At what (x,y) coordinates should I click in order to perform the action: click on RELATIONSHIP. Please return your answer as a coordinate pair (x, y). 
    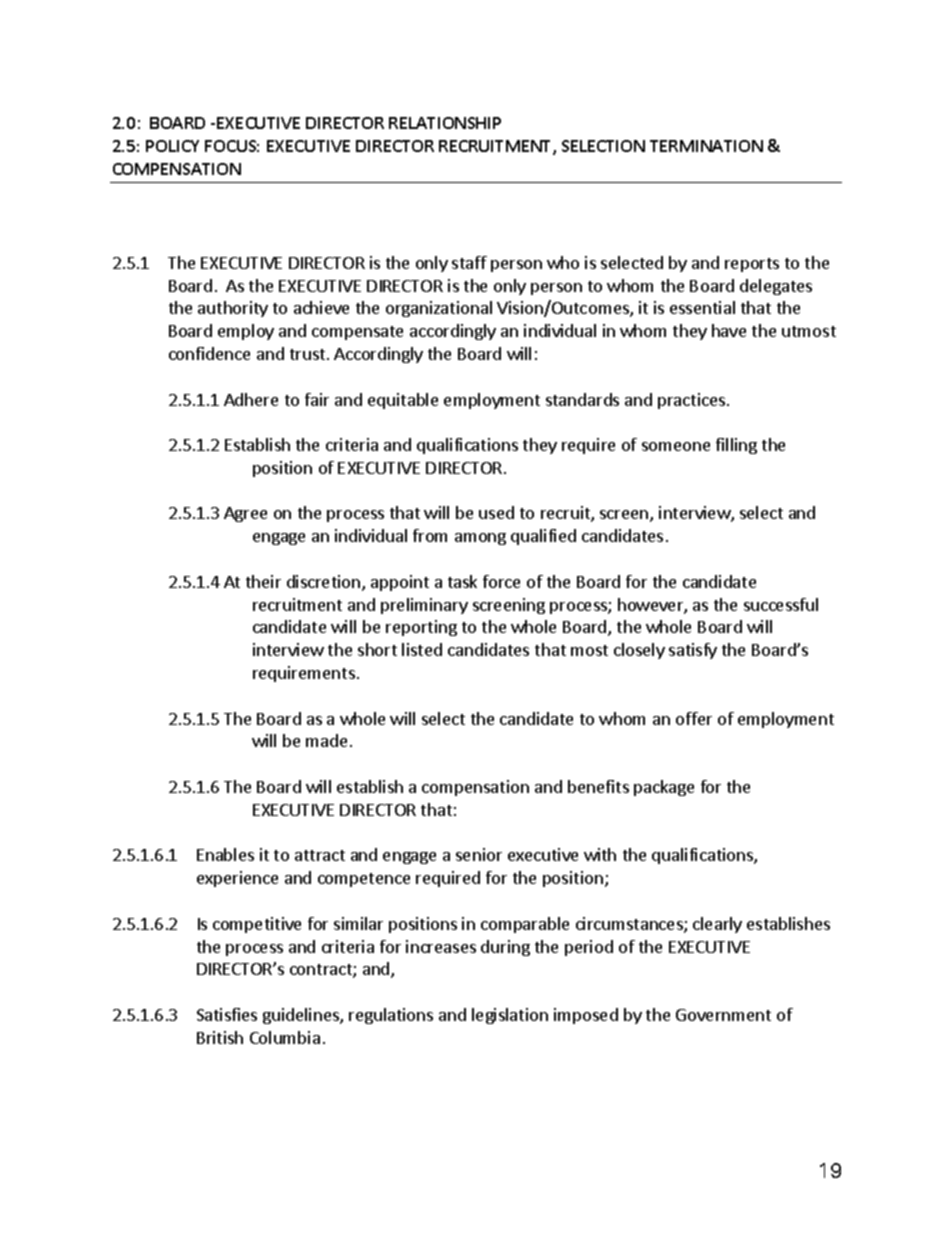
    Looking at the image, I should click on (445, 123).
